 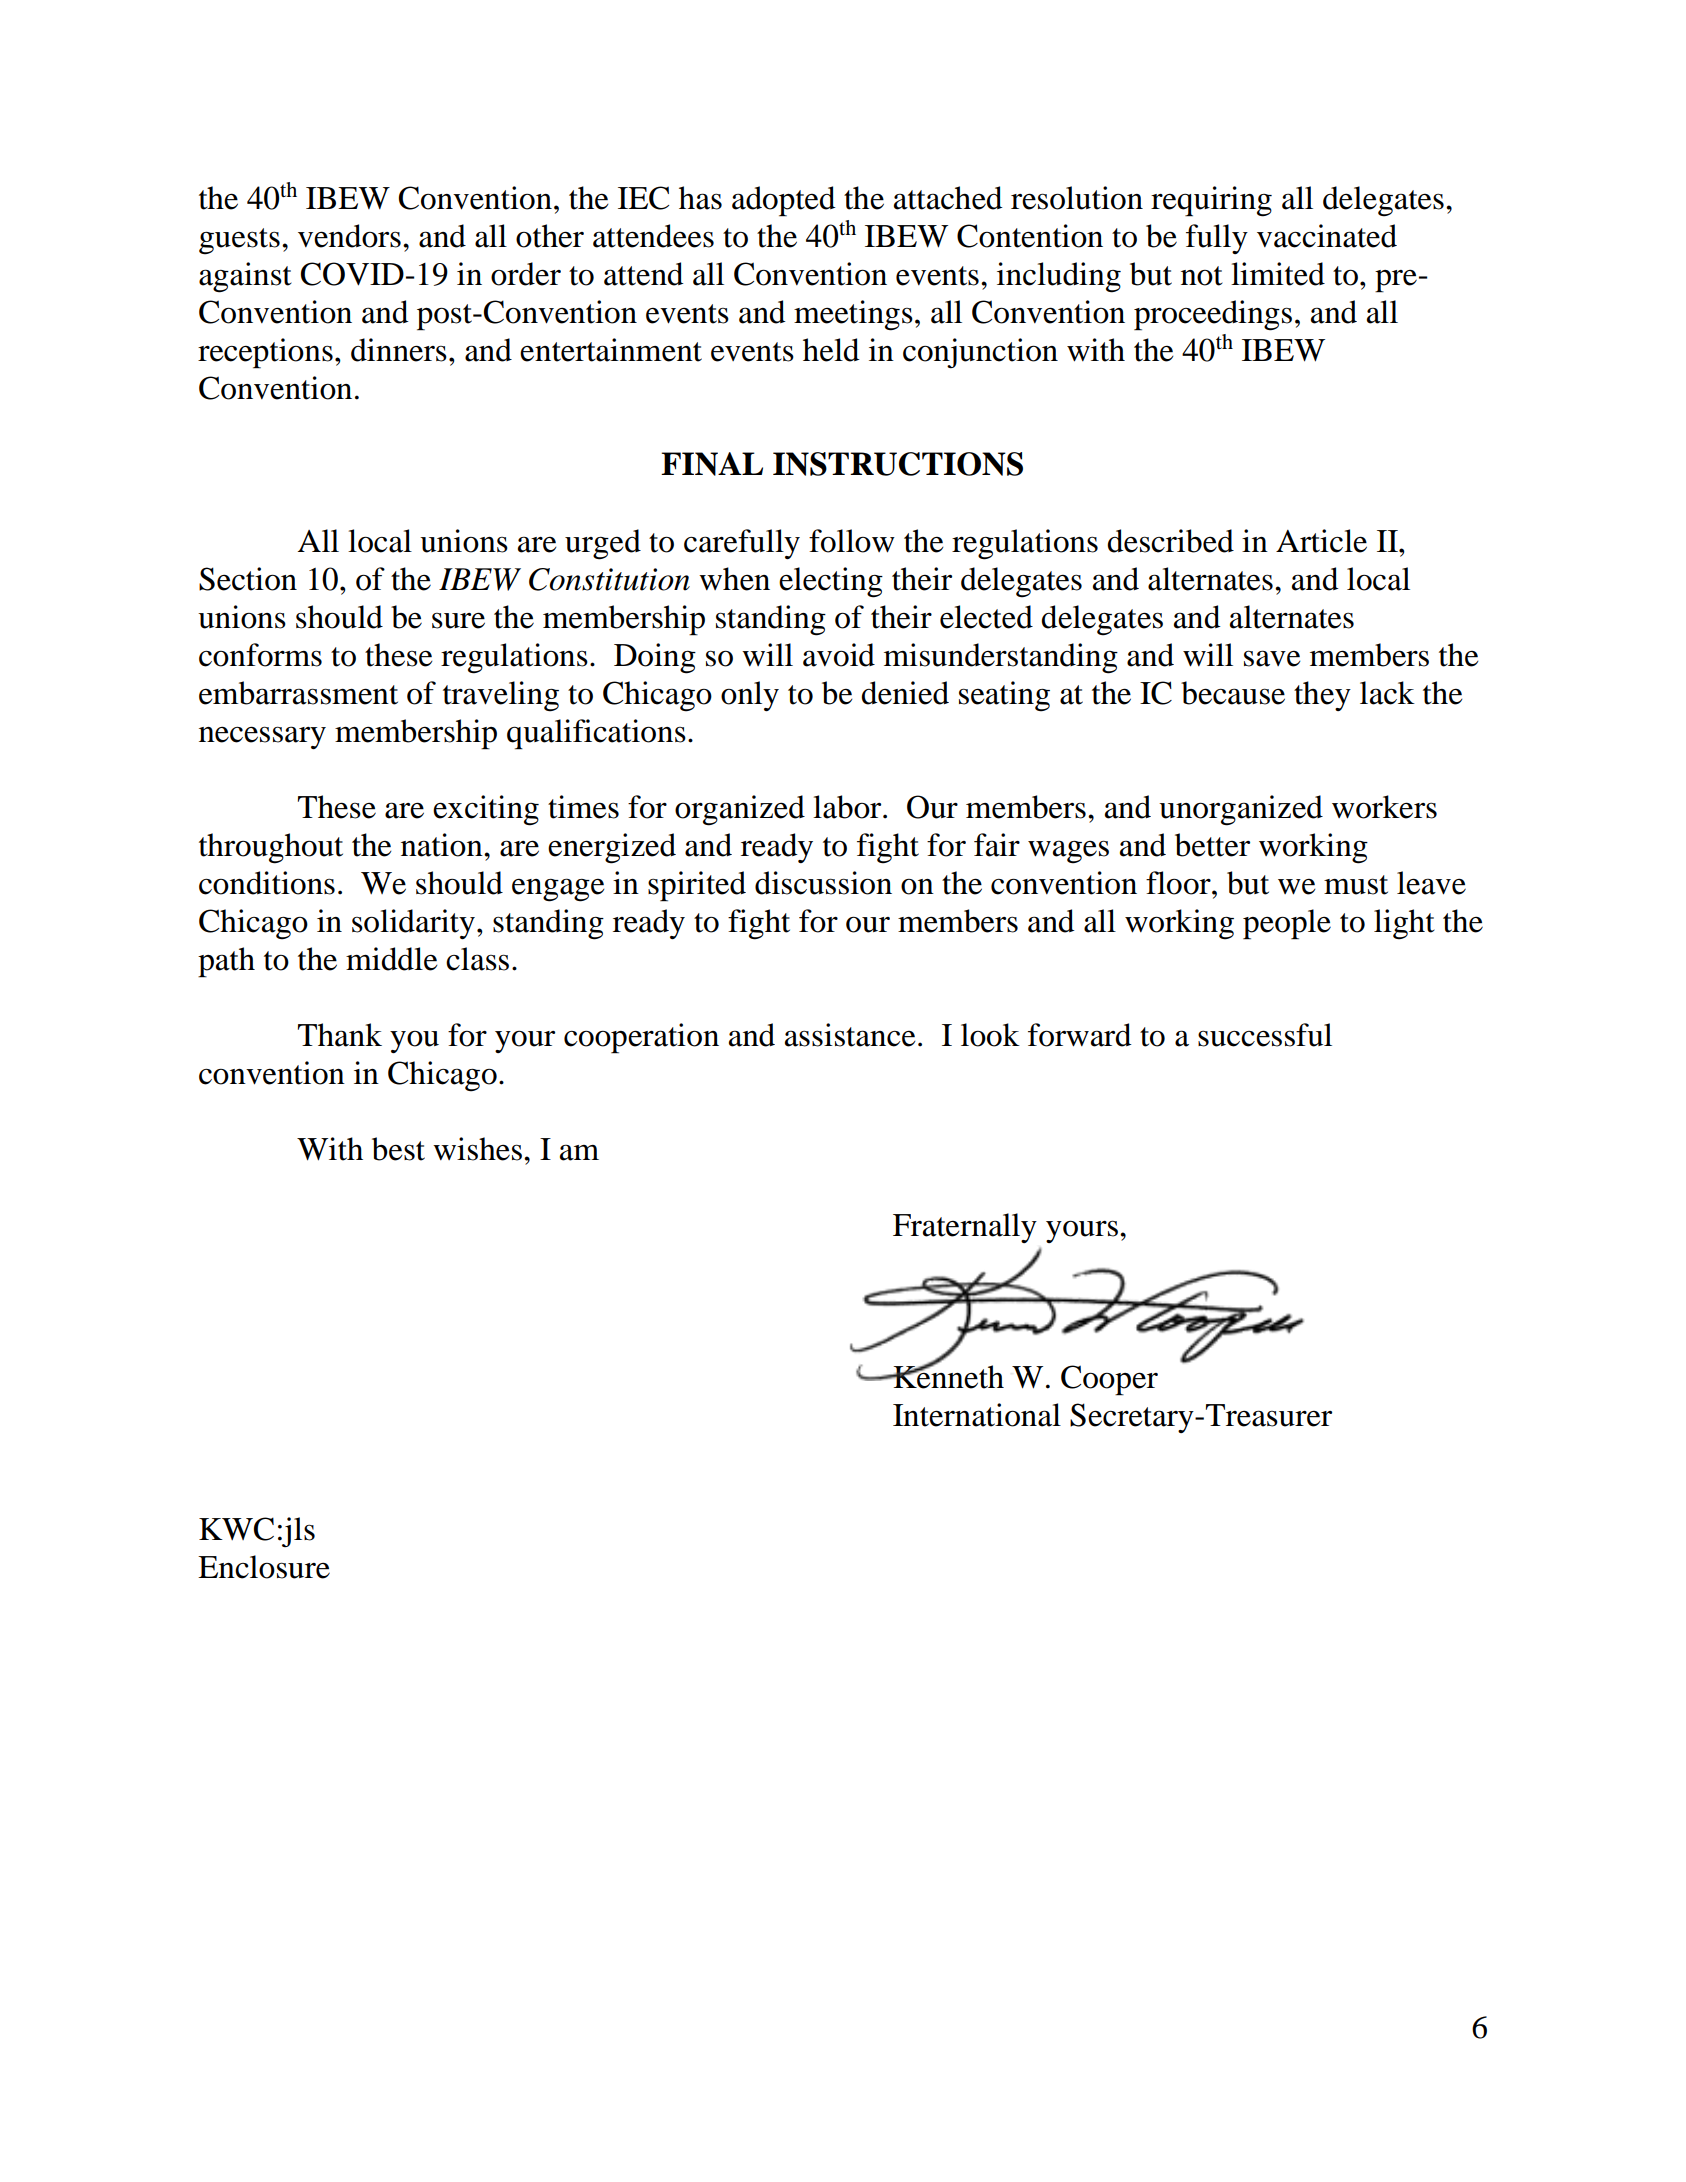 What do you see at coordinates (839, 655) in the screenshot?
I see `avoid` at bounding box center [839, 655].
